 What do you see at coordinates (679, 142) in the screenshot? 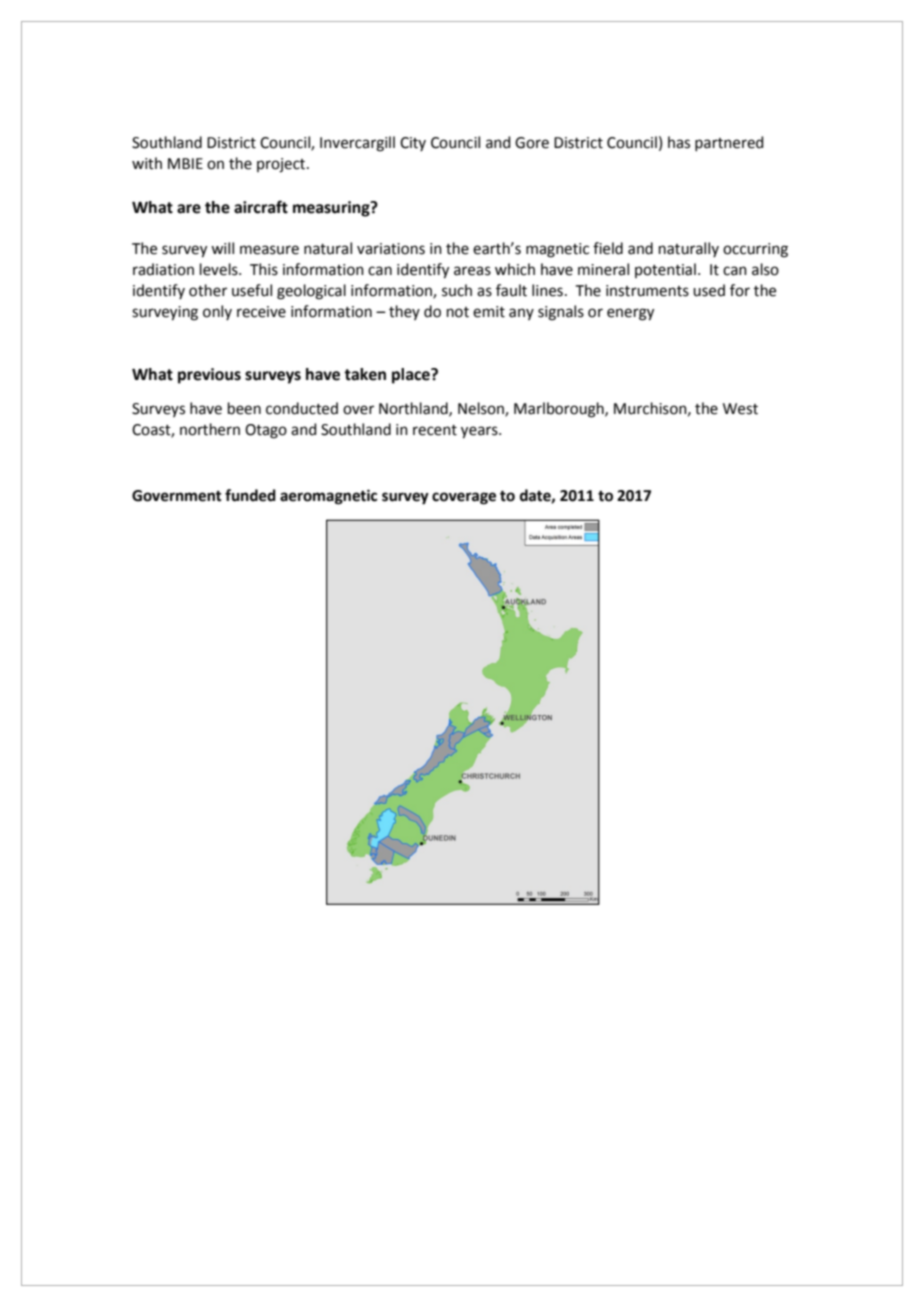
I see `has` at bounding box center [679, 142].
